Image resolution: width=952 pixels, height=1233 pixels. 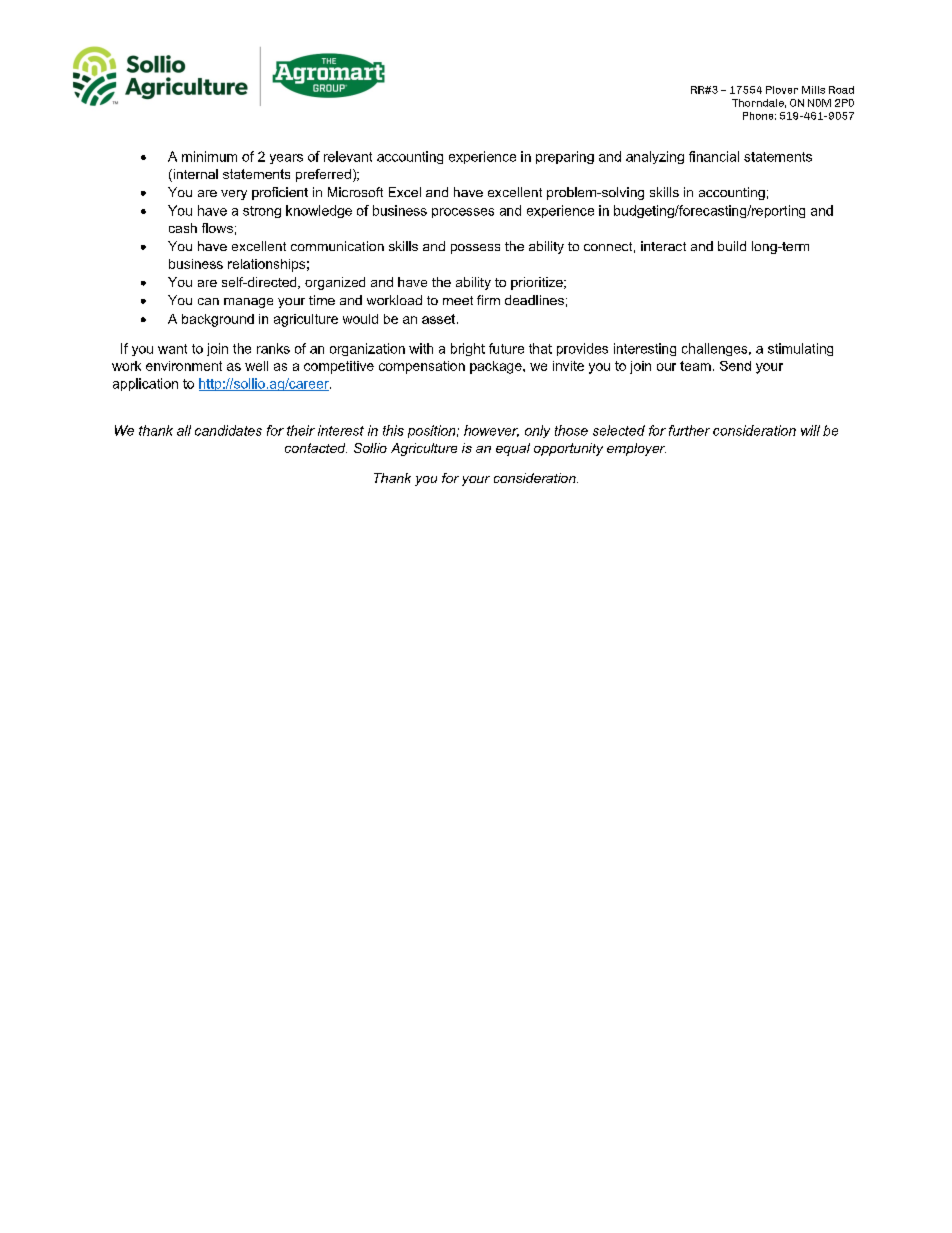 I want to click on minimum, so click(x=209, y=156).
